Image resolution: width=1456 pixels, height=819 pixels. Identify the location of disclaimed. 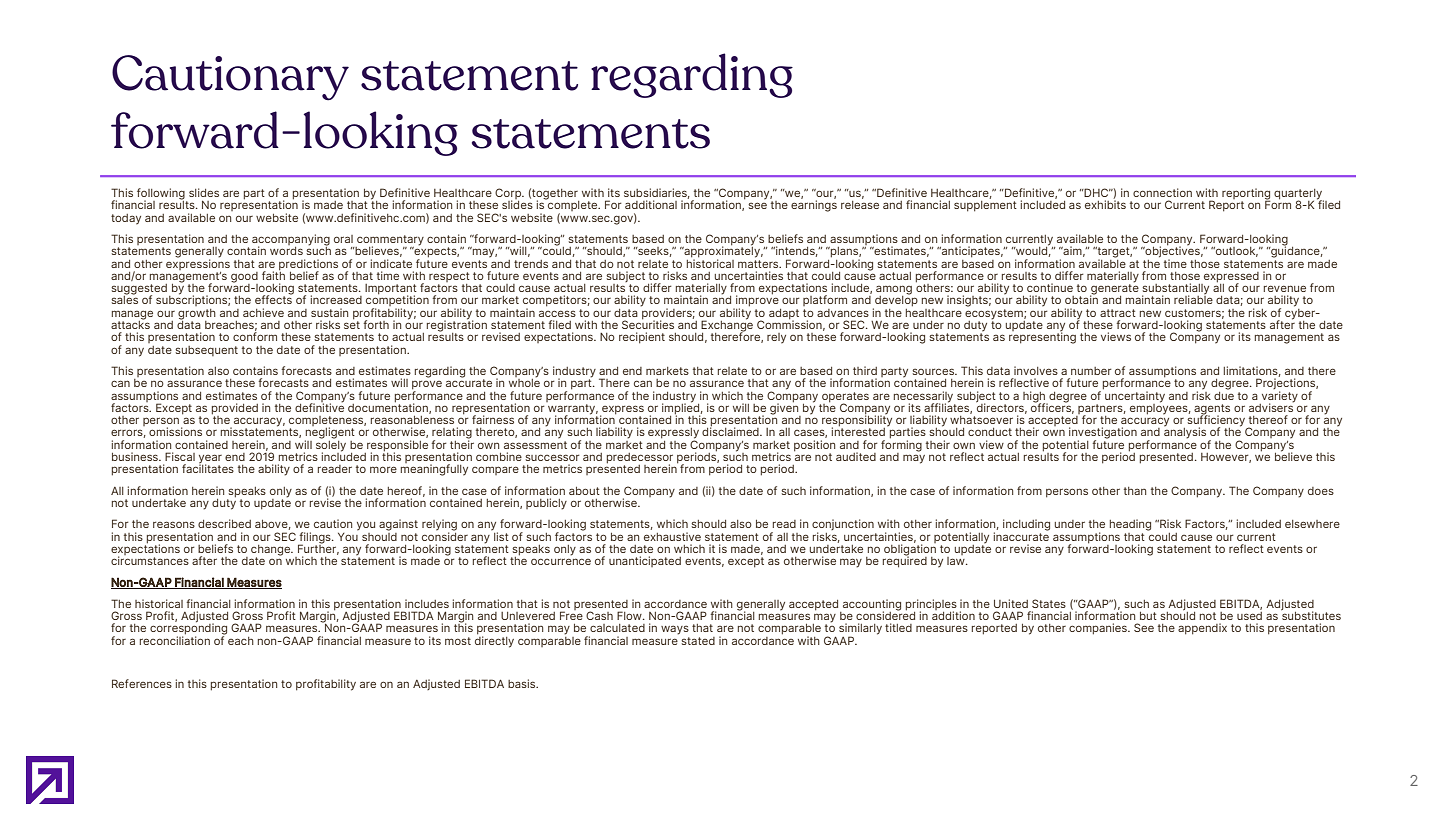
(731, 430).
